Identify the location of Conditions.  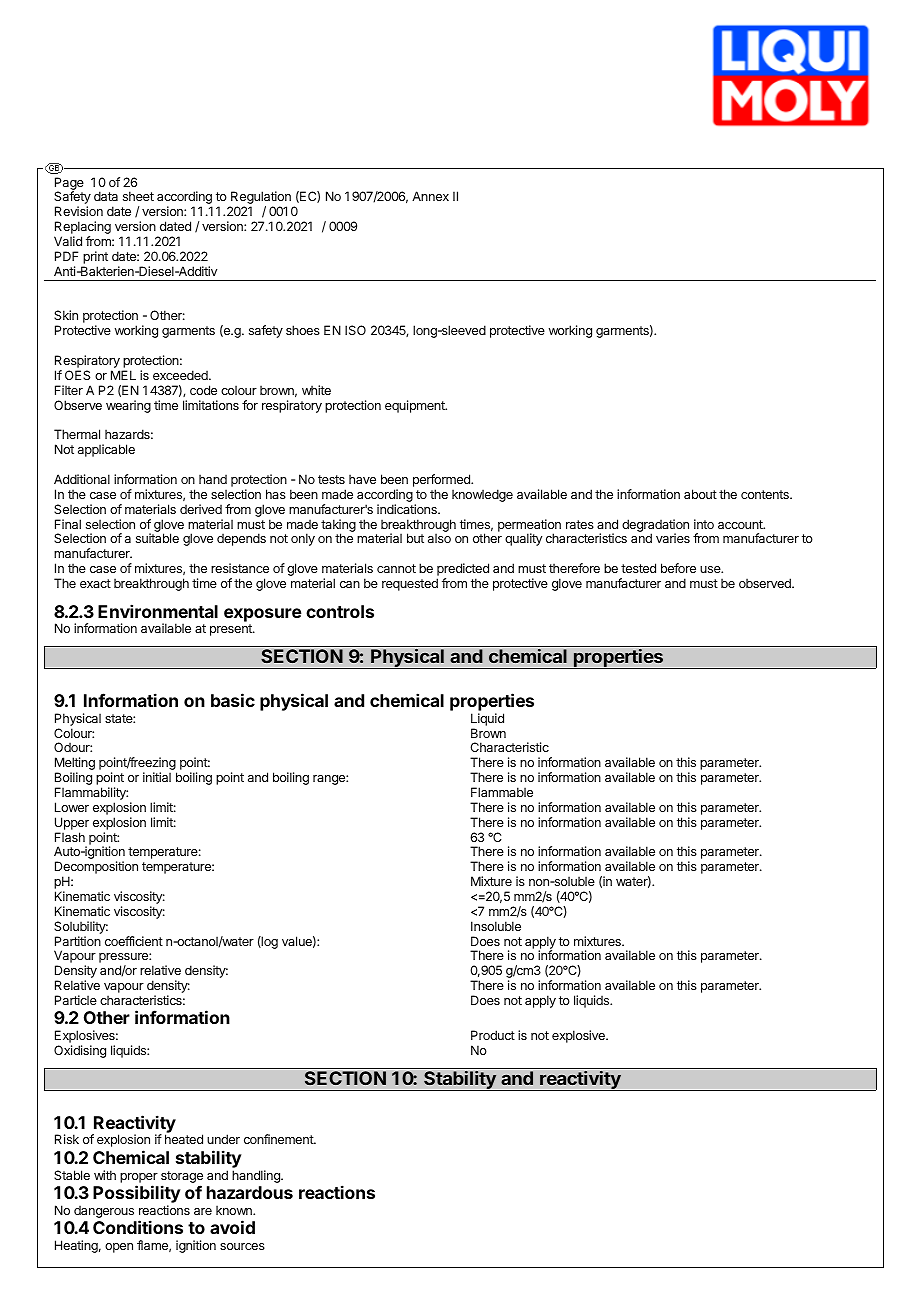
(138, 1227).
